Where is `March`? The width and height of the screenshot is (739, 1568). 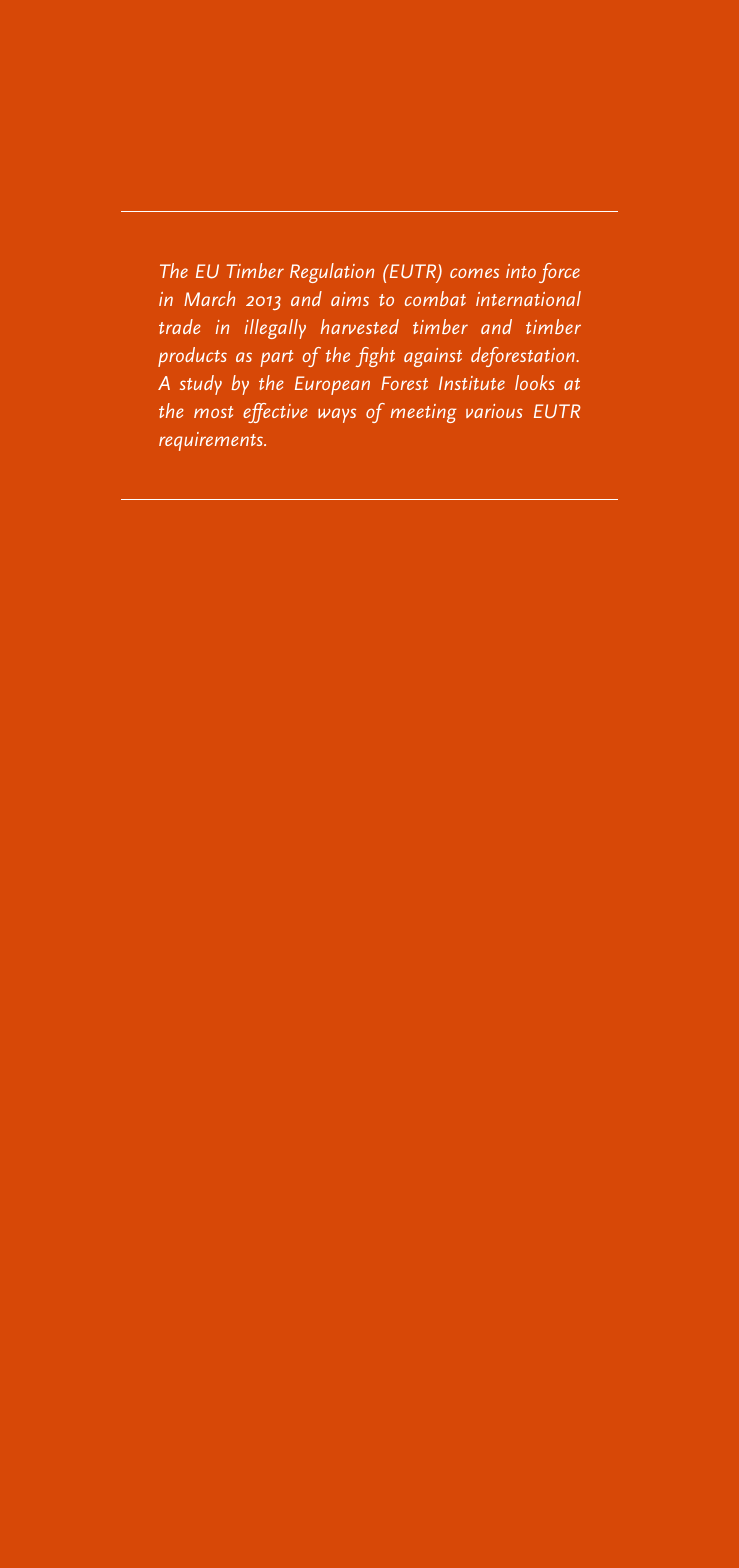
March is located at coordinates (209, 298).
